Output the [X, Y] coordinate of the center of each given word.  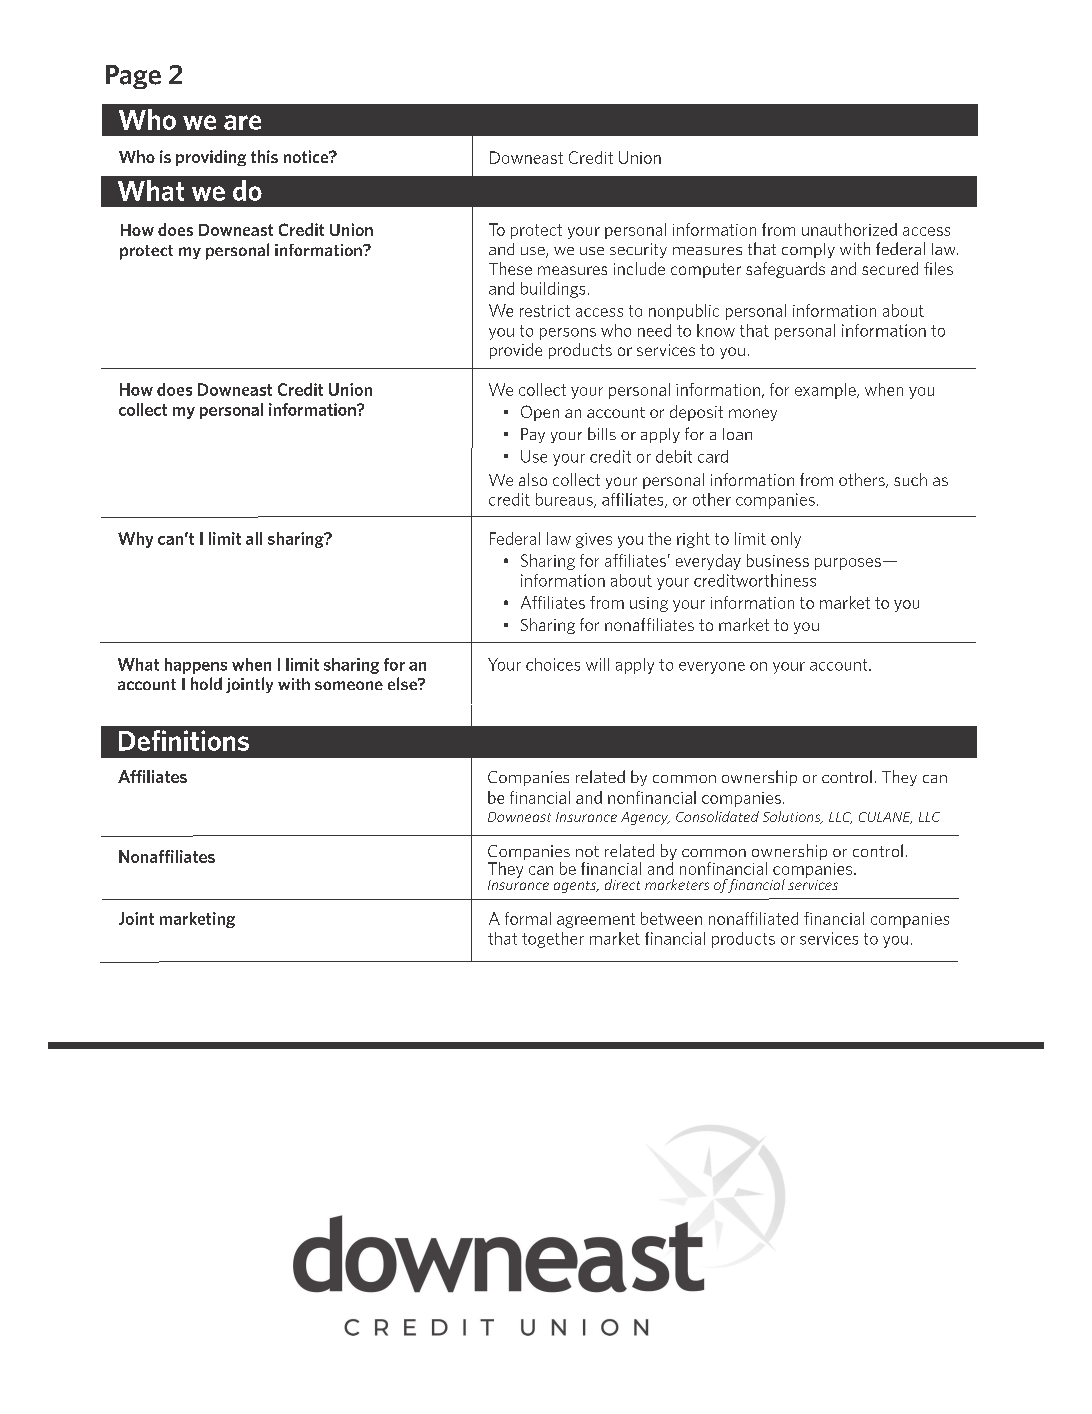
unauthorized [849, 229]
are [242, 122]
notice [307, 156]
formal [528, 918]
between [671, 918]
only [786, 540]
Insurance [518, 883]
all [254, 538]
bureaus [565, 500]
